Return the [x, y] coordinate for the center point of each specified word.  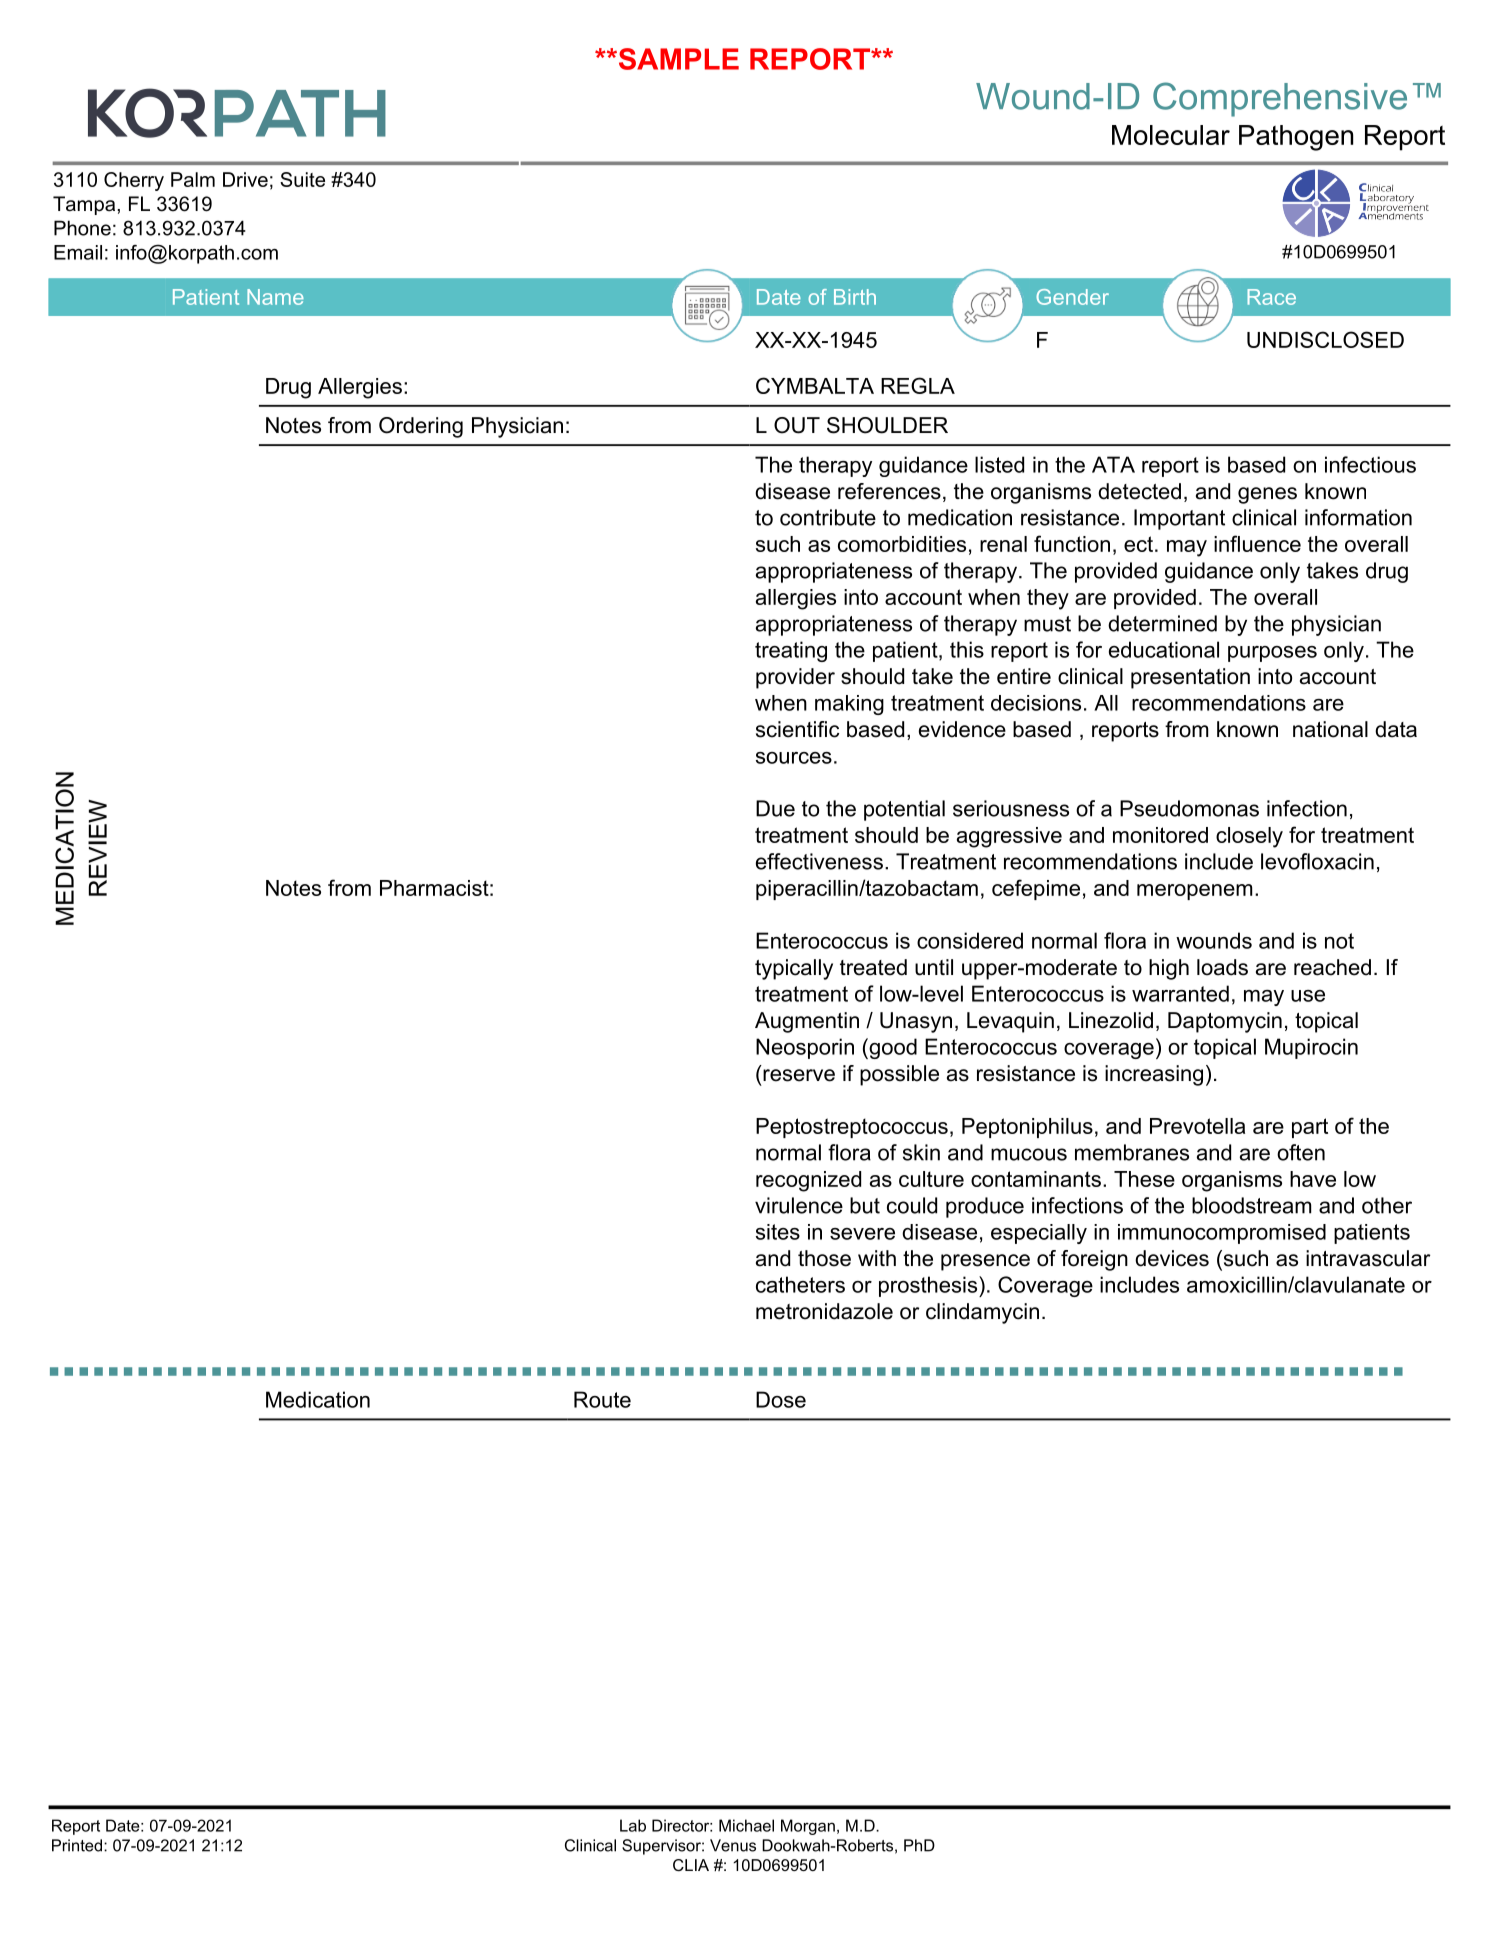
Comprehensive [1280, 99]
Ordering [421, 427]
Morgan [808, 1827]
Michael [746, 1825]
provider [795, 678]
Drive [245, 179]
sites [778, 1232]
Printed [77, 1845]
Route [602, 1399]
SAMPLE [677, 59]
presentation [1190, 678]
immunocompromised [1222, 1234]
